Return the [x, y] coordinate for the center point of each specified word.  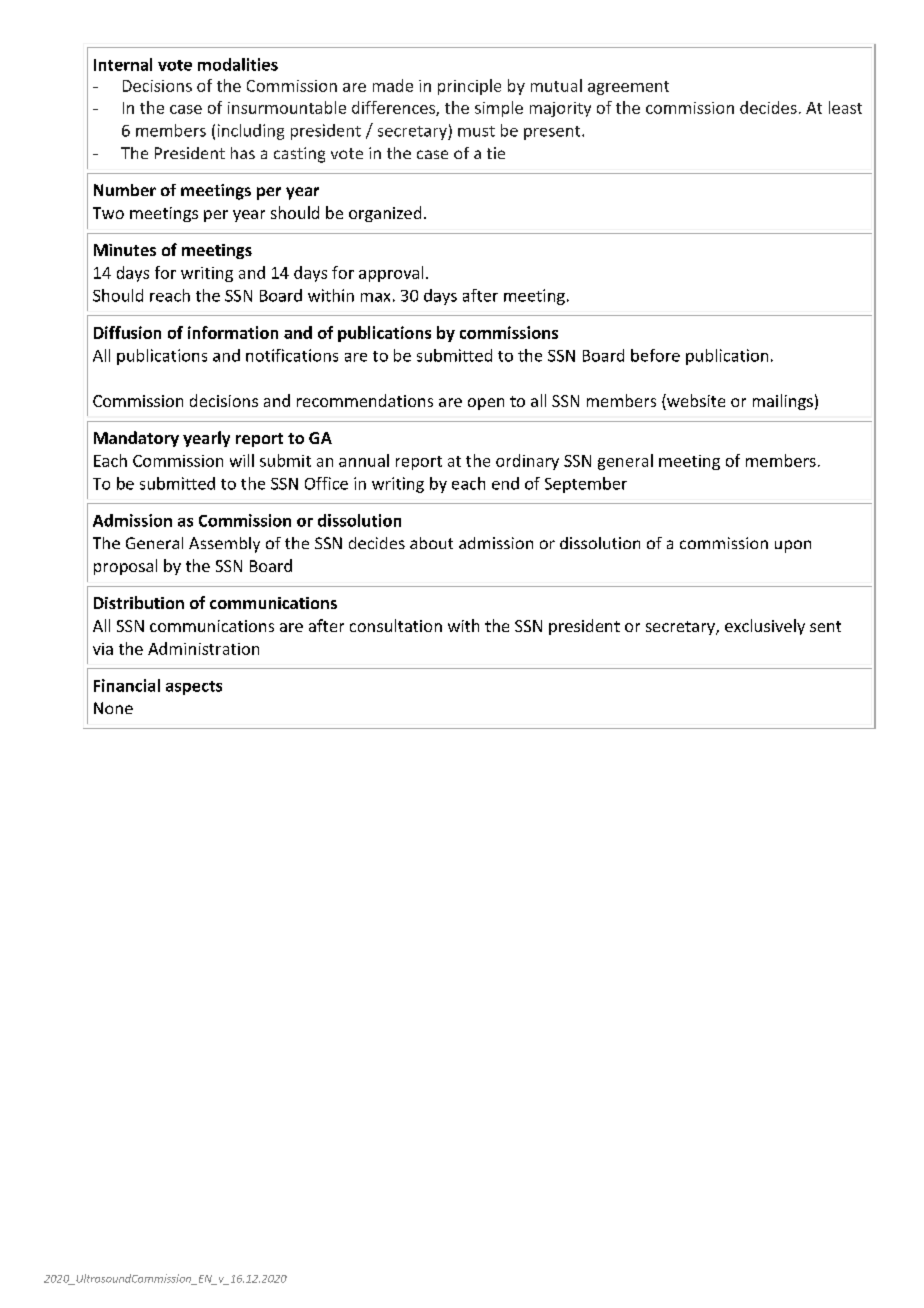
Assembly [224, 545]
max [375, 297]
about [431, 543]
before [655, 355]
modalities [238, 64]
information [233, 332]
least [845, 107]
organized [385, 214]
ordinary [527, 462]
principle [469, 87]
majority [560, 109]
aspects [194, 688]
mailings [783, 402]
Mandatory [136, 439]
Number [125, 190]
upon [793, 546]
